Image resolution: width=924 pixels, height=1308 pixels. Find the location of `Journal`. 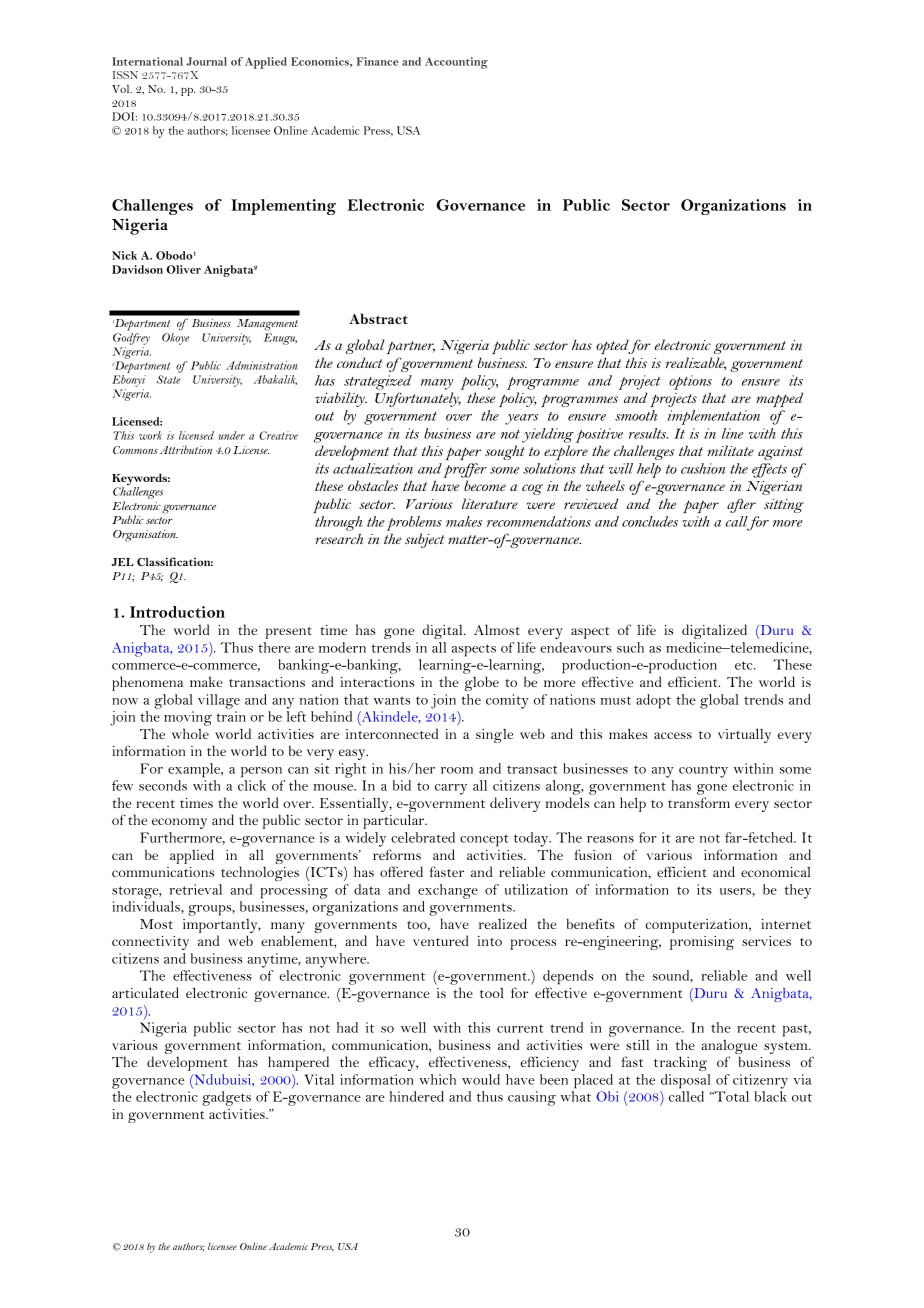

Journal is located at coordinates (207, 61).
